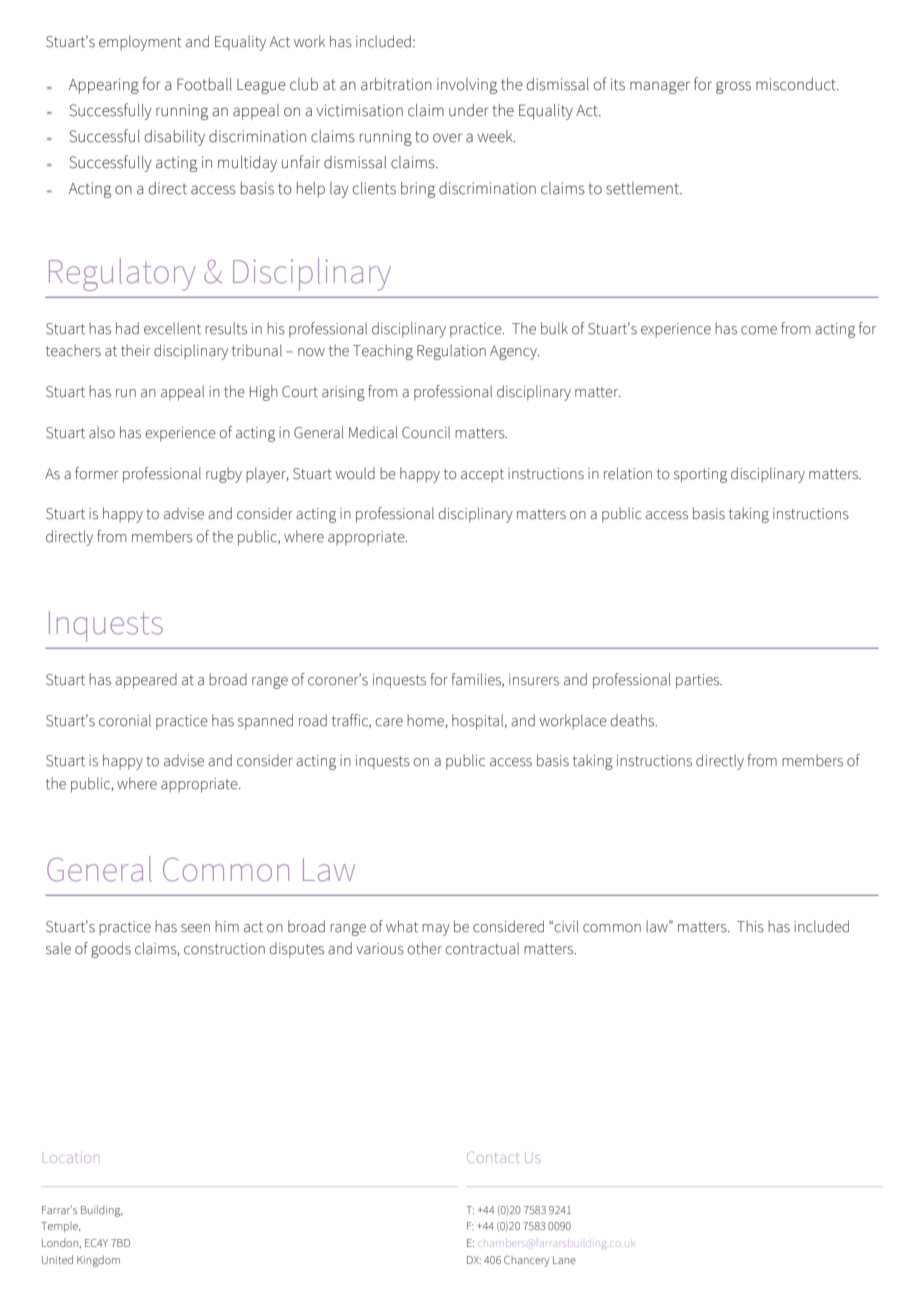 This screenshot has width=924, height=1308. What do you see at coordinates (492, 1157) in the screenshot?
I see `Contact` at bounding box center [492, 1157].
